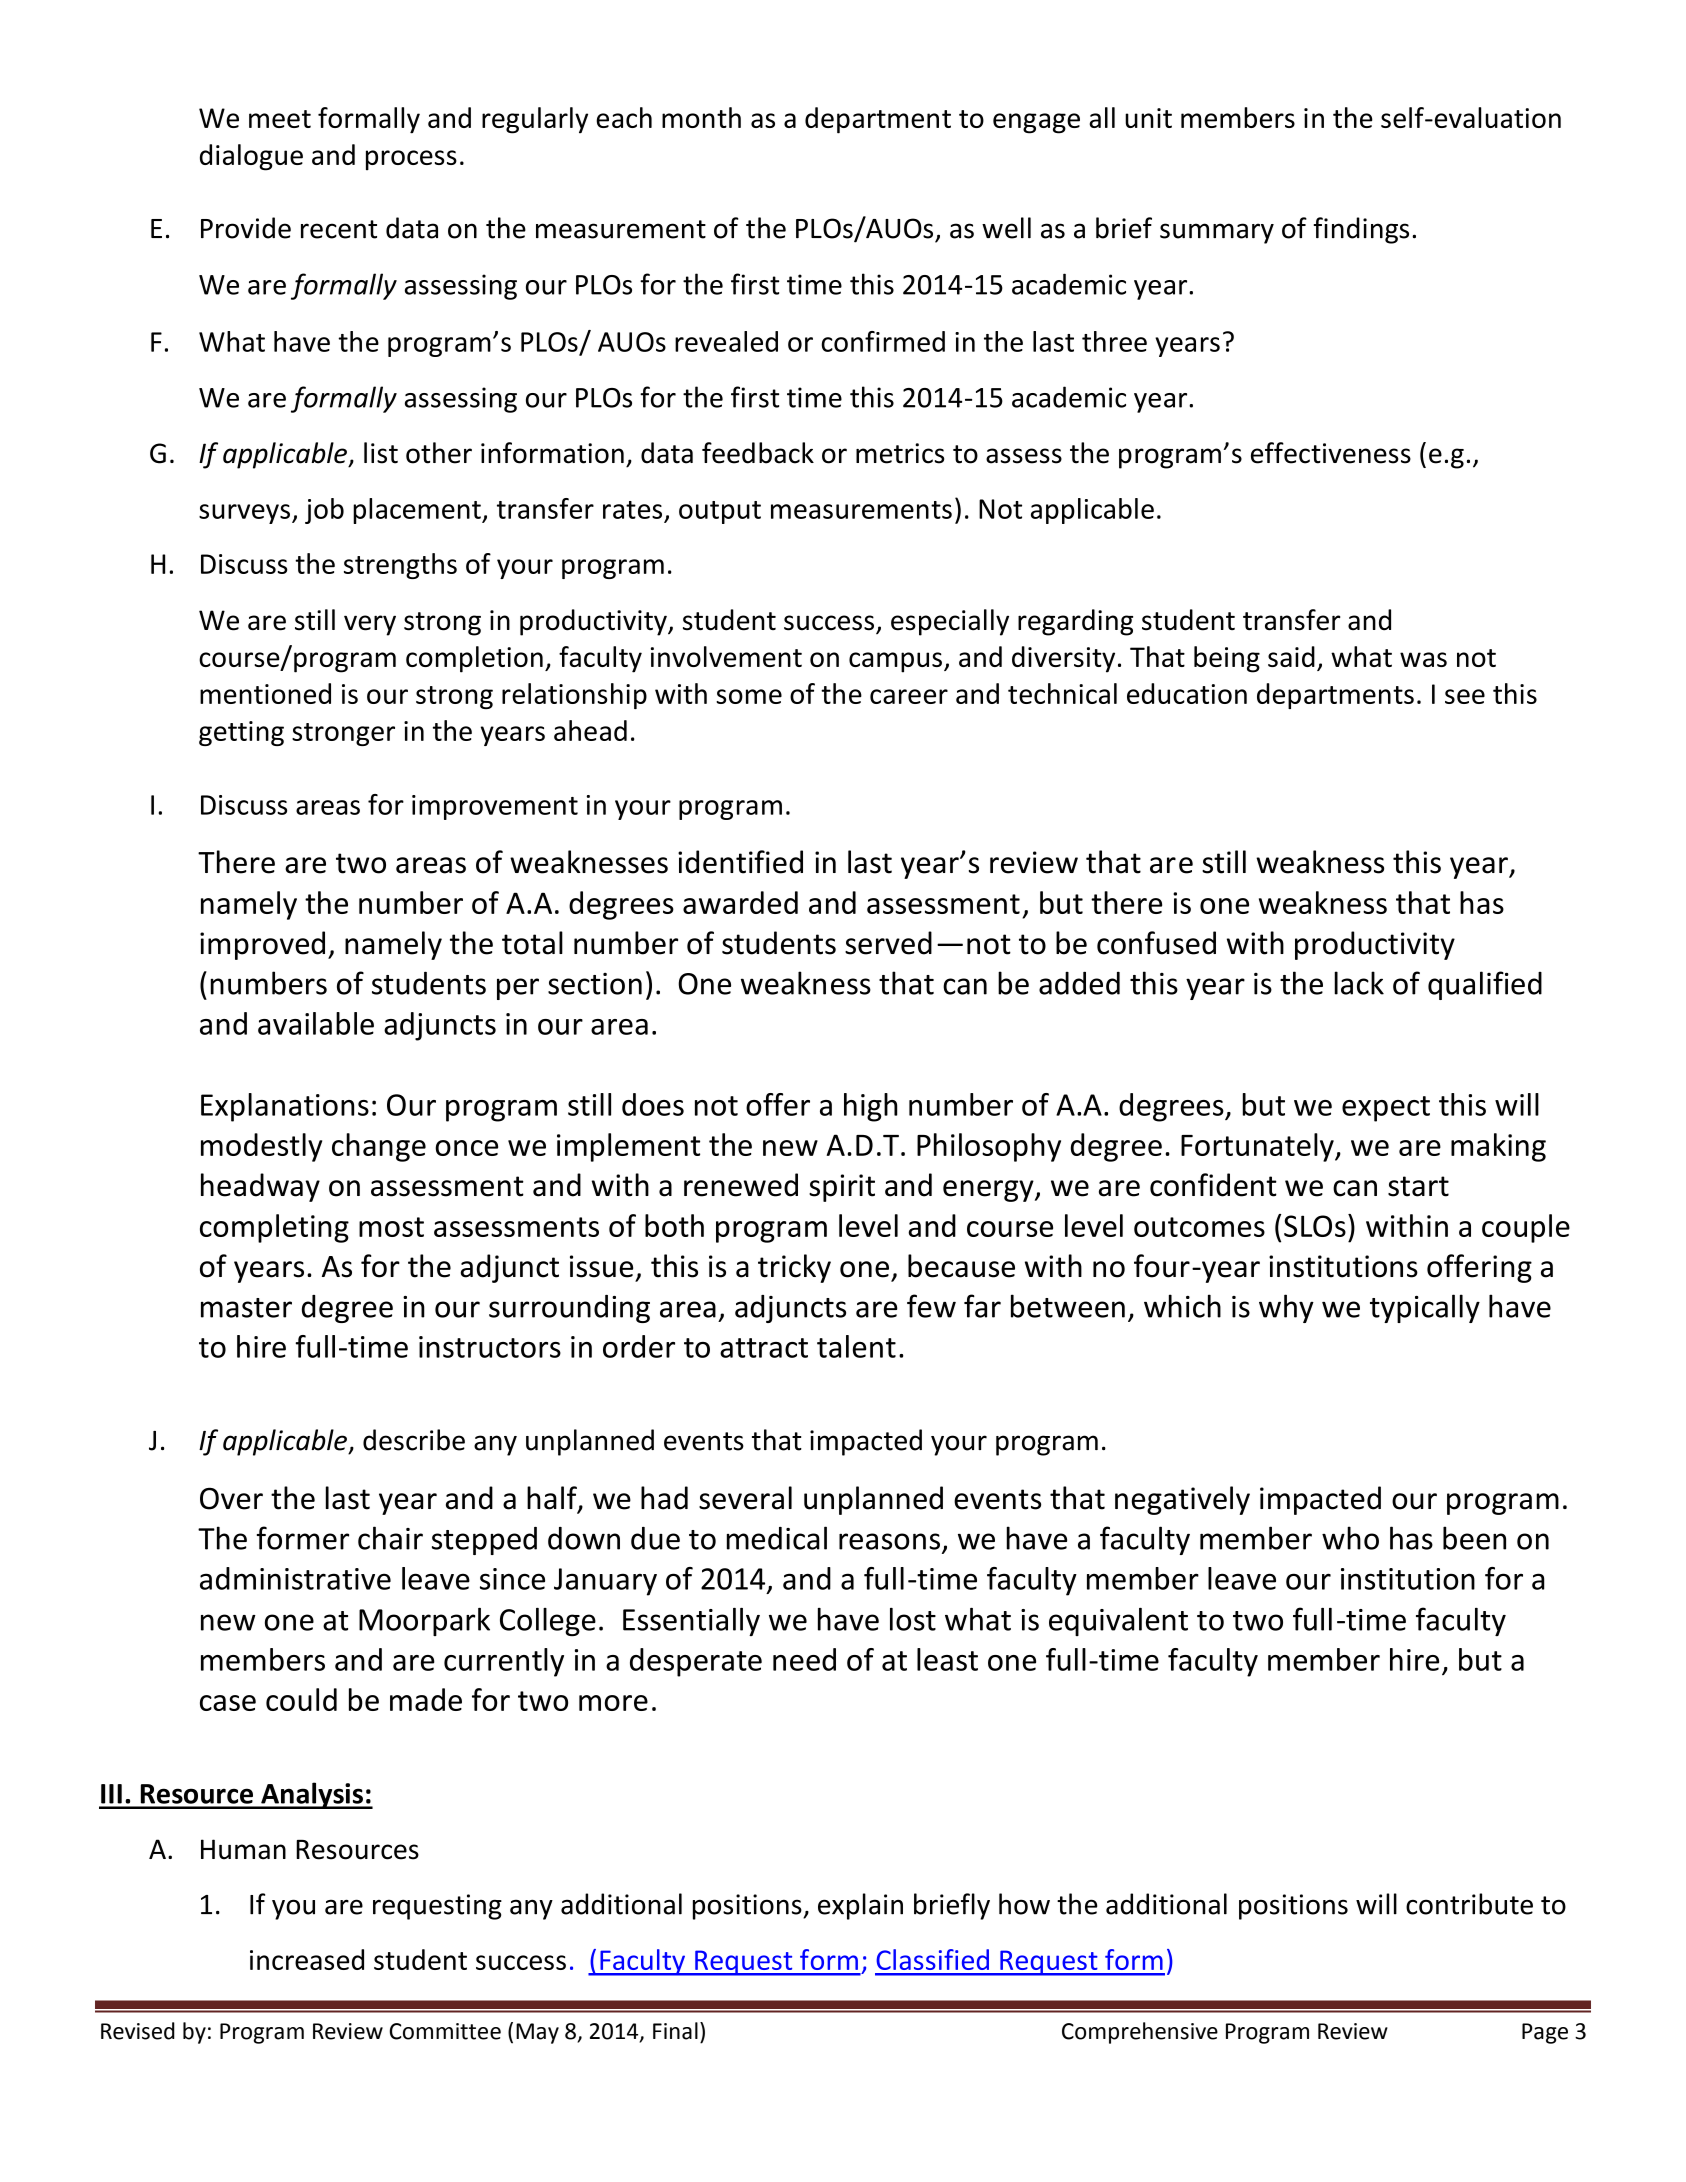 The width and height of the screenshot is (1686, 2182). I want to click on dialogue, so click(251, 157).
